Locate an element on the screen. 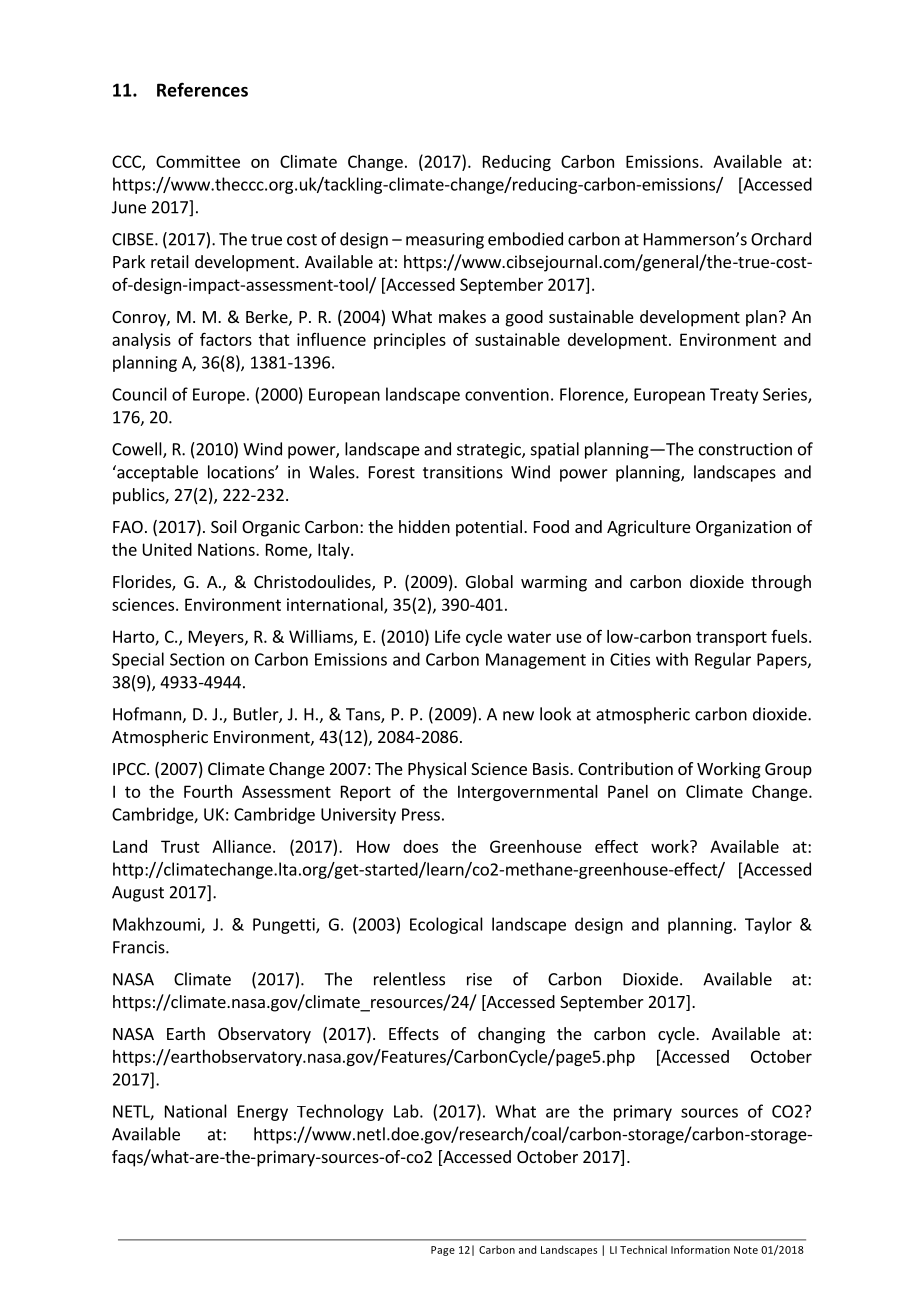 The height and width of the screenshot is (1308, 924). Energy is located at coordinates (263, 1113).
